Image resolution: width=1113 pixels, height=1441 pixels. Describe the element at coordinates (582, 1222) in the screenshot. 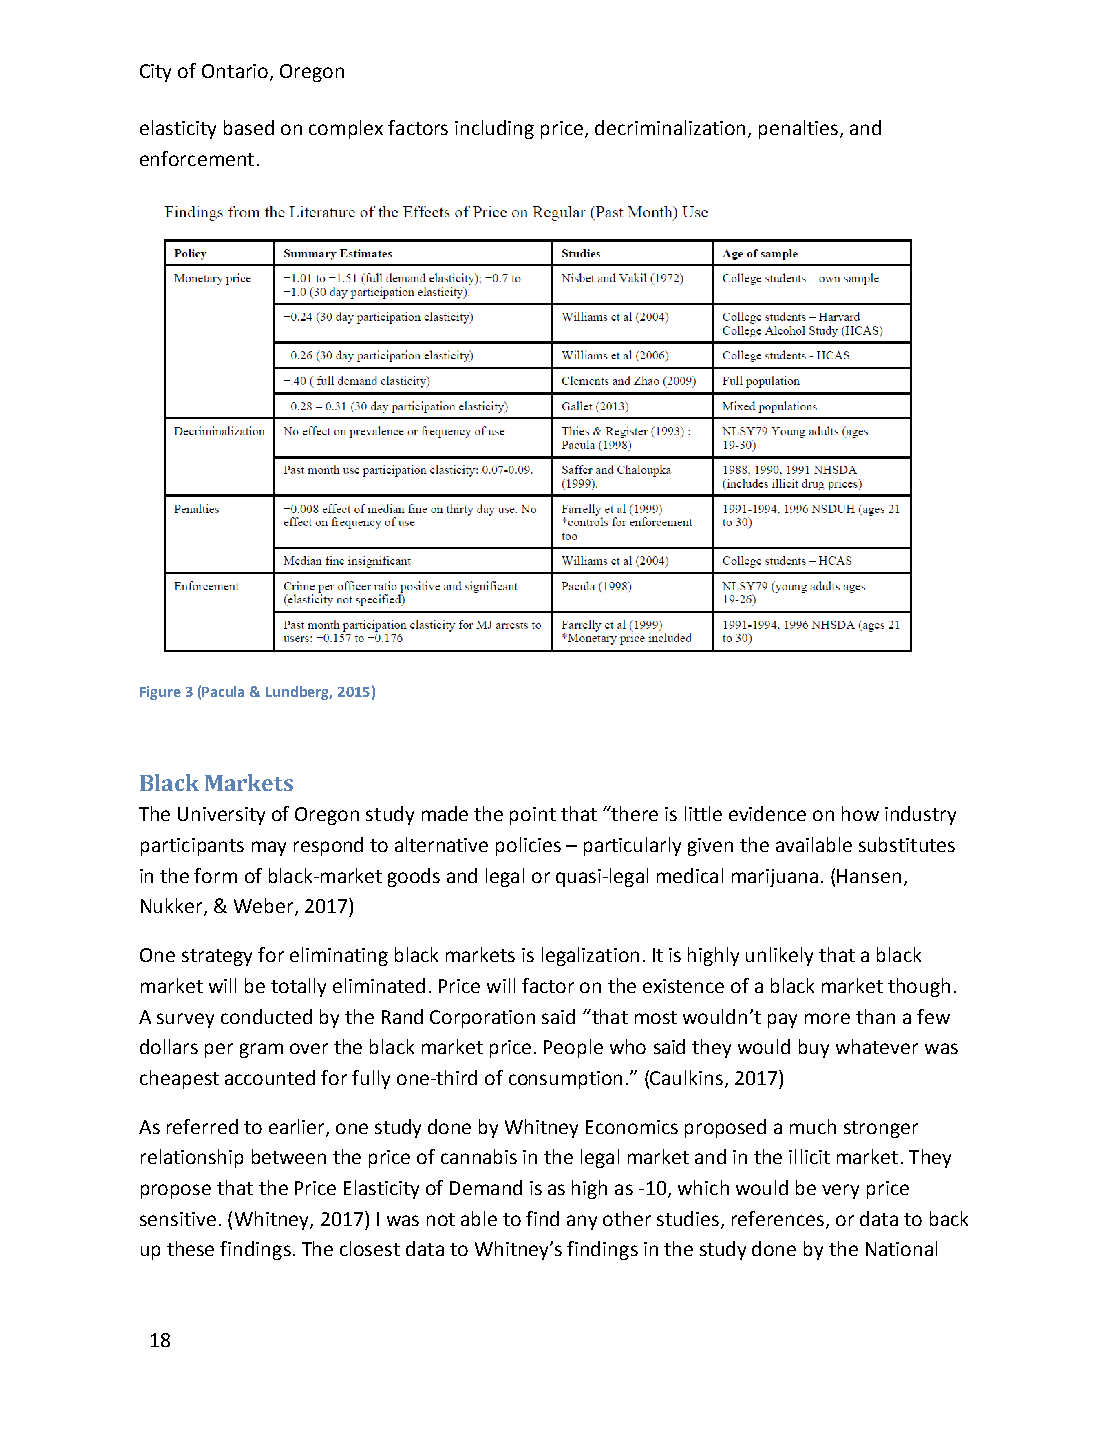

I see `any` at that location.
